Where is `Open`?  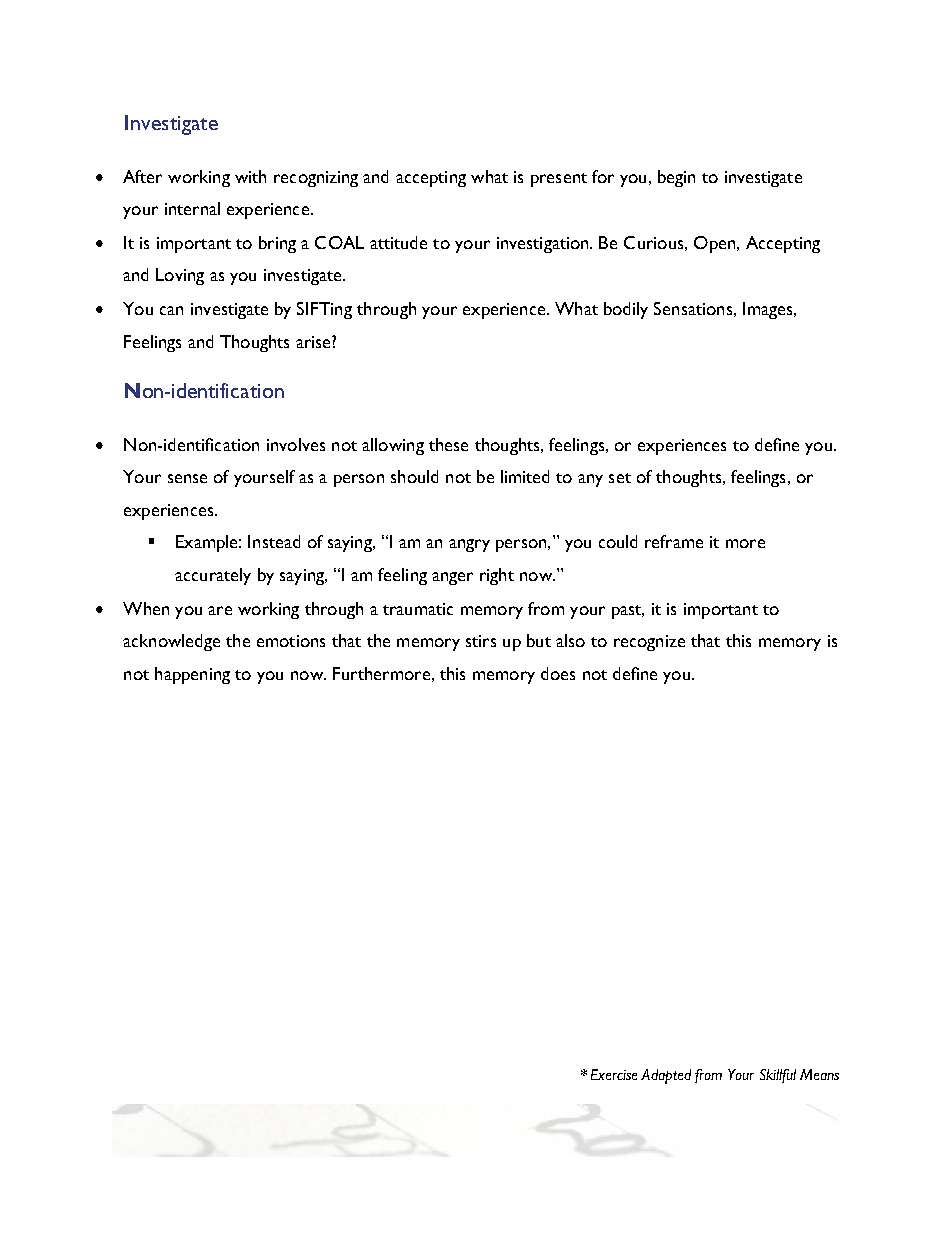
Open is located at coordinates (716, 244).
